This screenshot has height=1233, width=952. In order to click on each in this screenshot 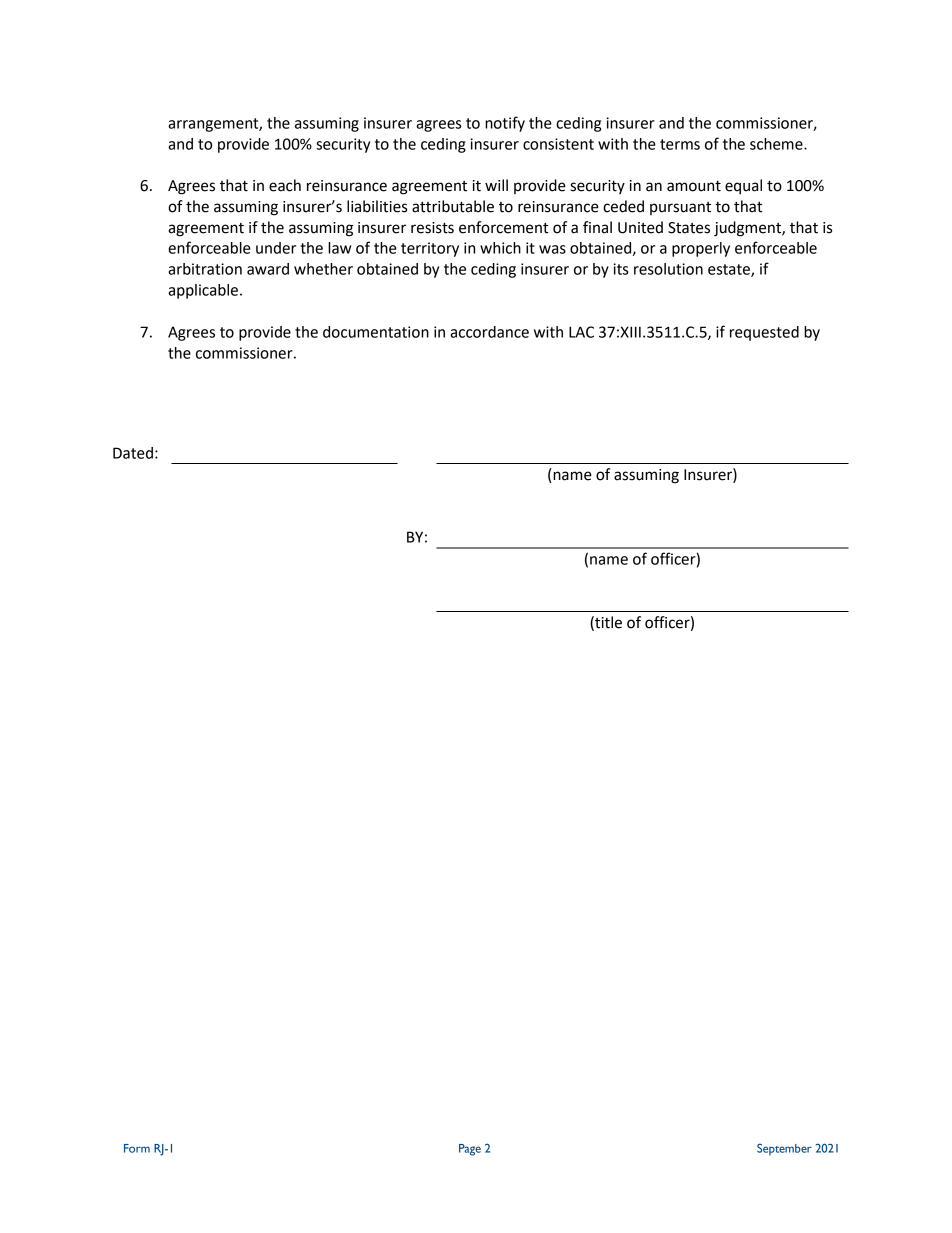, I will do `click(285, 185)`.
